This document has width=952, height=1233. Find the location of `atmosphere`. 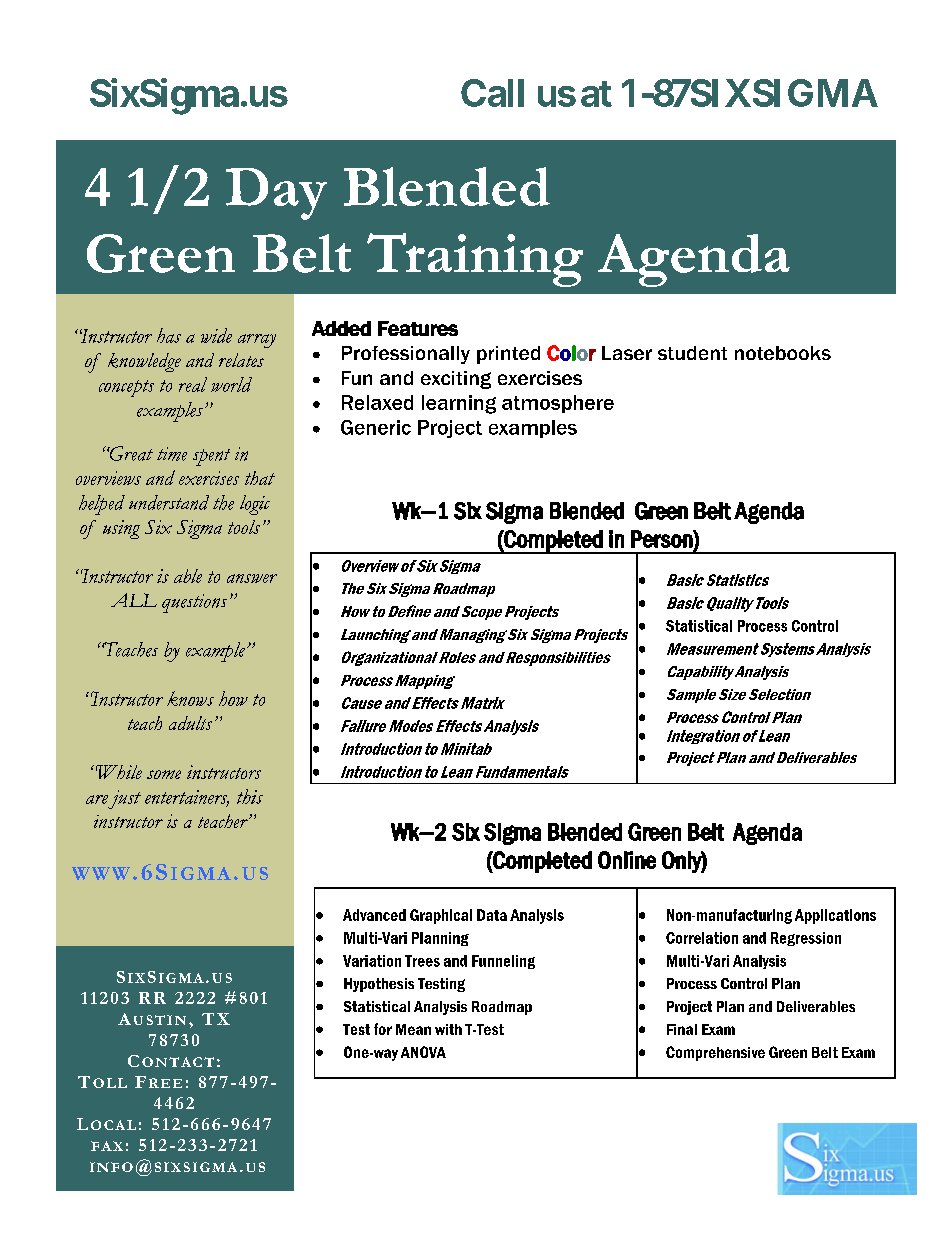

atmosphere is located at coordinates (558, 404).
